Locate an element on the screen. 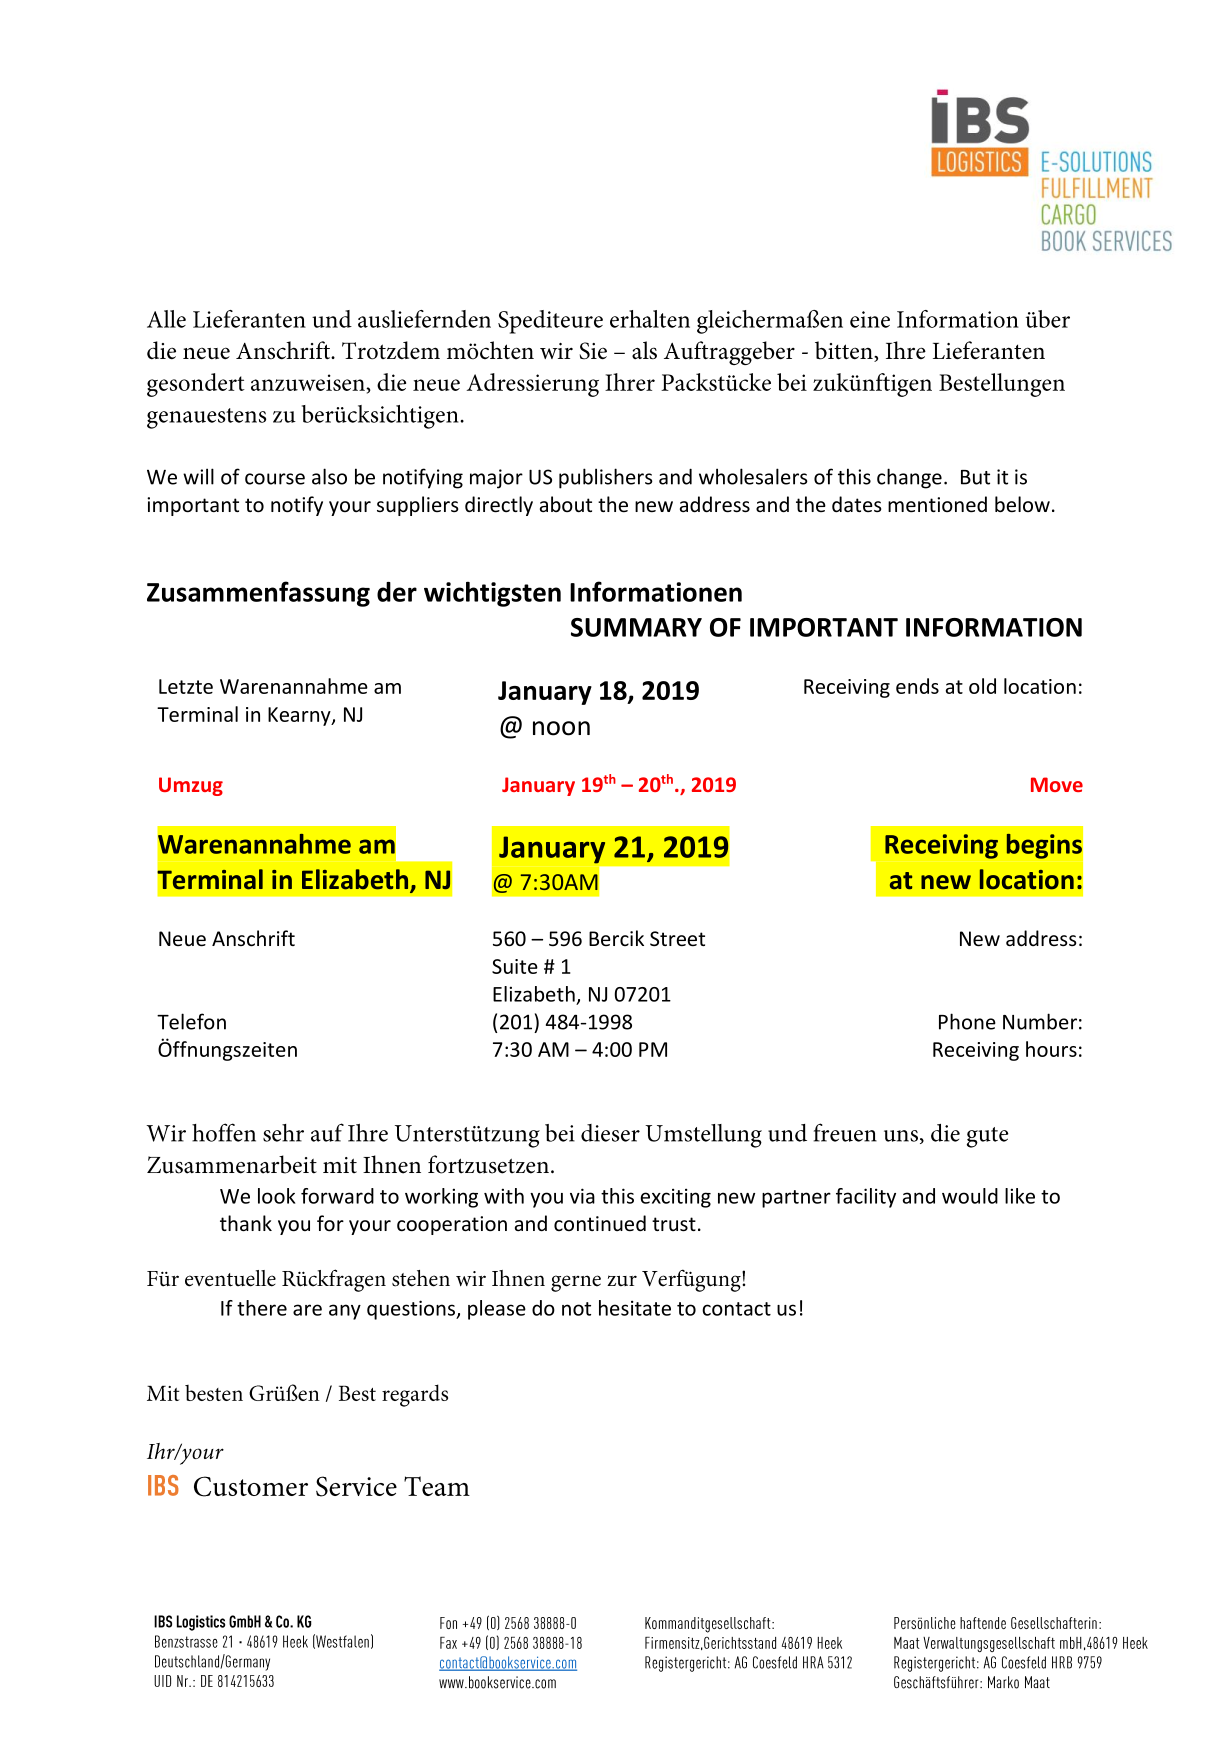 Image resolution: width=1230 pixels, height=1739 pixels. there is located at coordinates (262, 1308).
